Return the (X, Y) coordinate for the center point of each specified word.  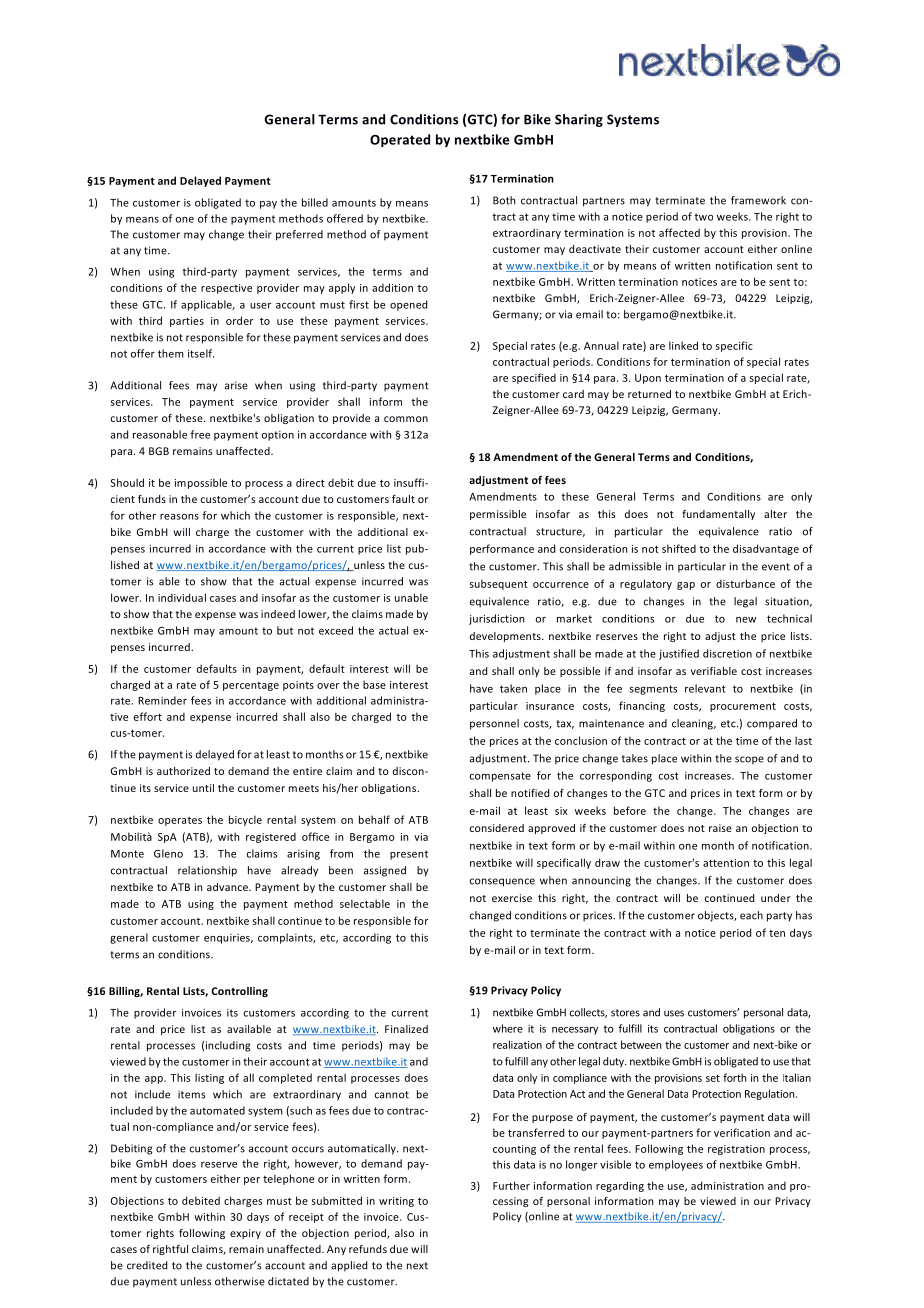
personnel (494, 724)
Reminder (162, 700)
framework (758, 200)
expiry (245, 1234)
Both (504, 200)
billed (315, 202)
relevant (705, 688)
